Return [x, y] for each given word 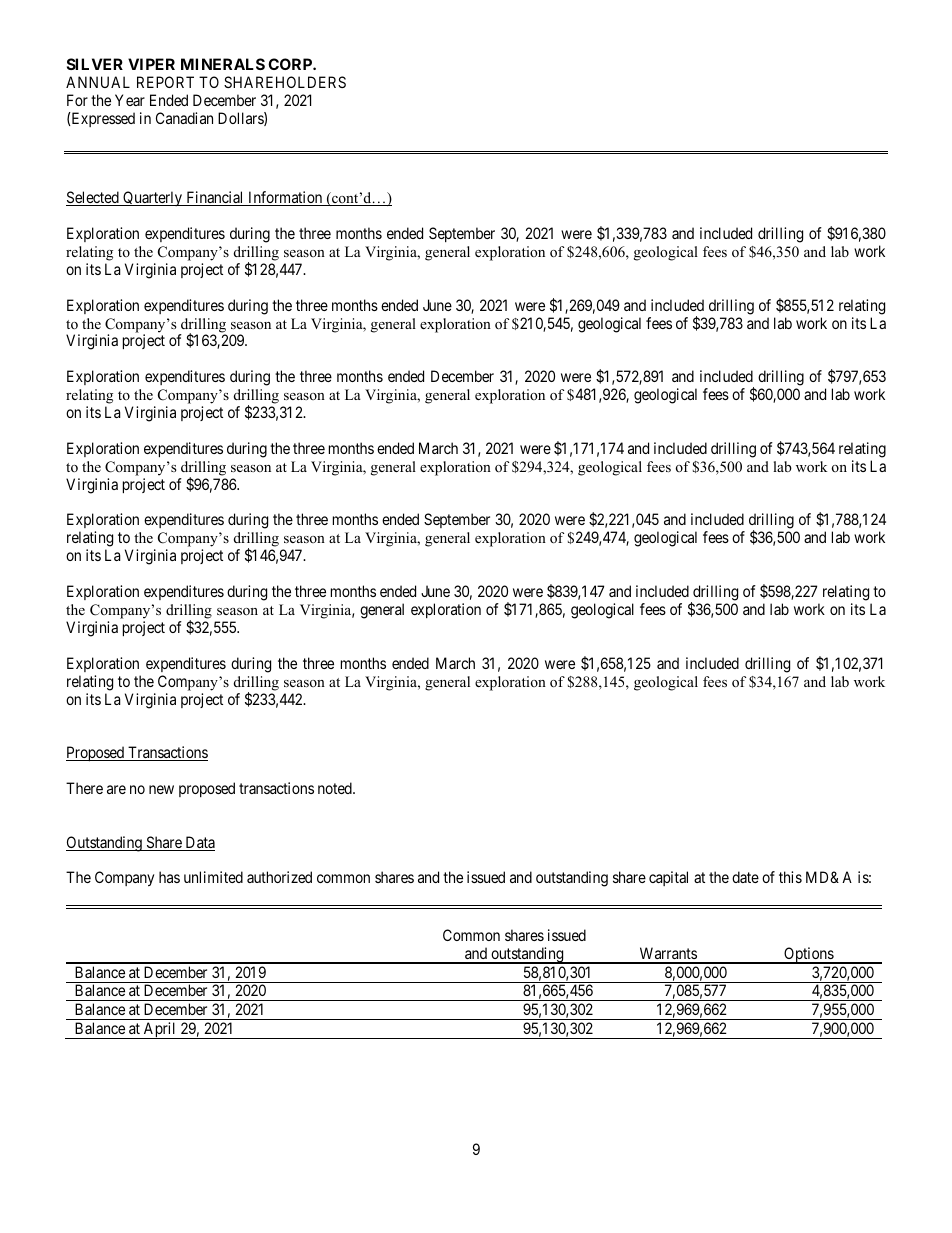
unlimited [213, 877]
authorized [279, 877]
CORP [291, 64]
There [84, 788]
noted [336, 788]
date [745, 877]
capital [668, 878]
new [161, 789]
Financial [215, 198]
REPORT [165, 82]
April [160, 1030]
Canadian [184, 118]
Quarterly [153, 198]
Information [285, 198]
